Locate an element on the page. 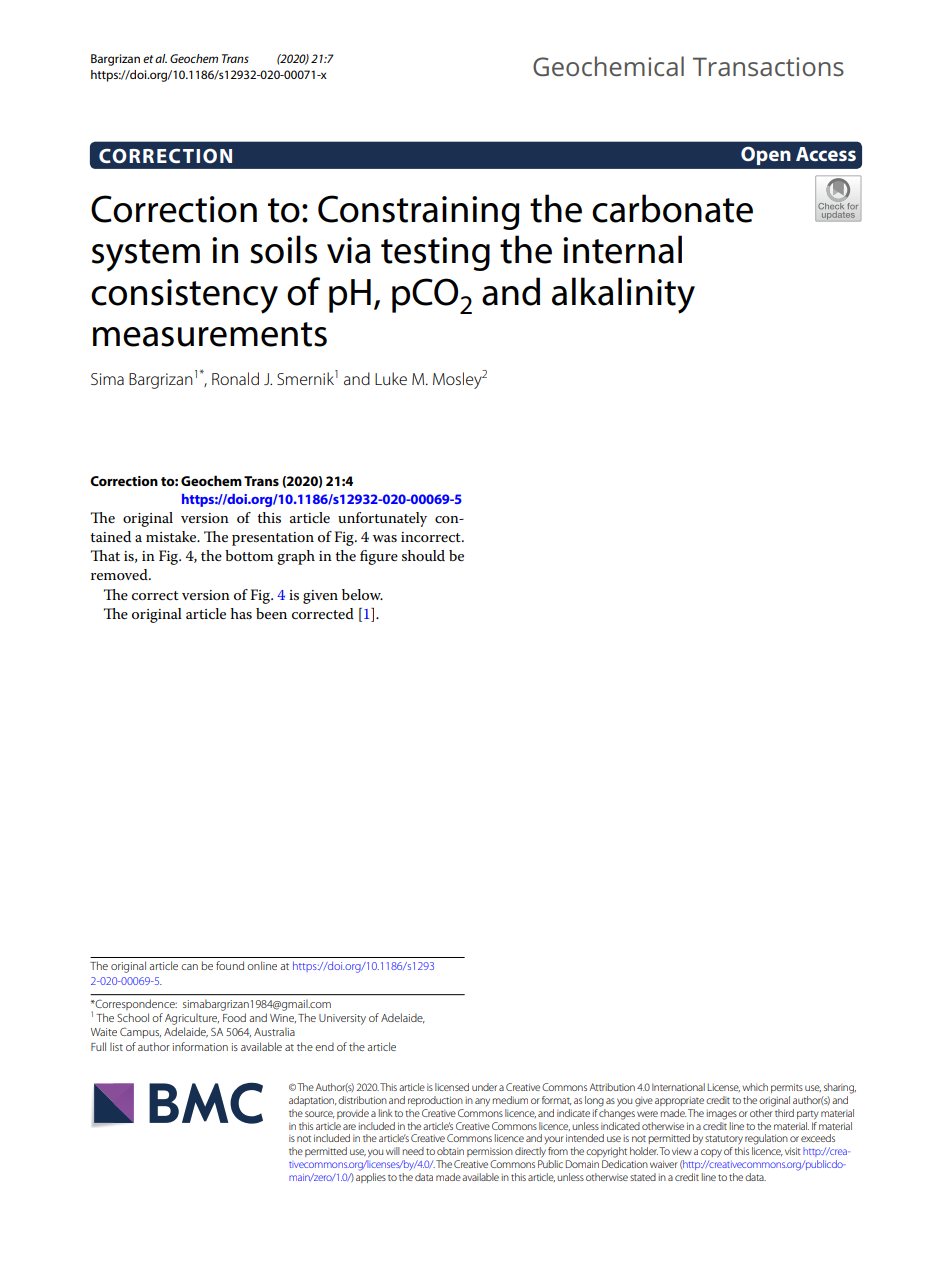 The width and height of the image is (952, 1265). can is located at coordinates (189, 967).
